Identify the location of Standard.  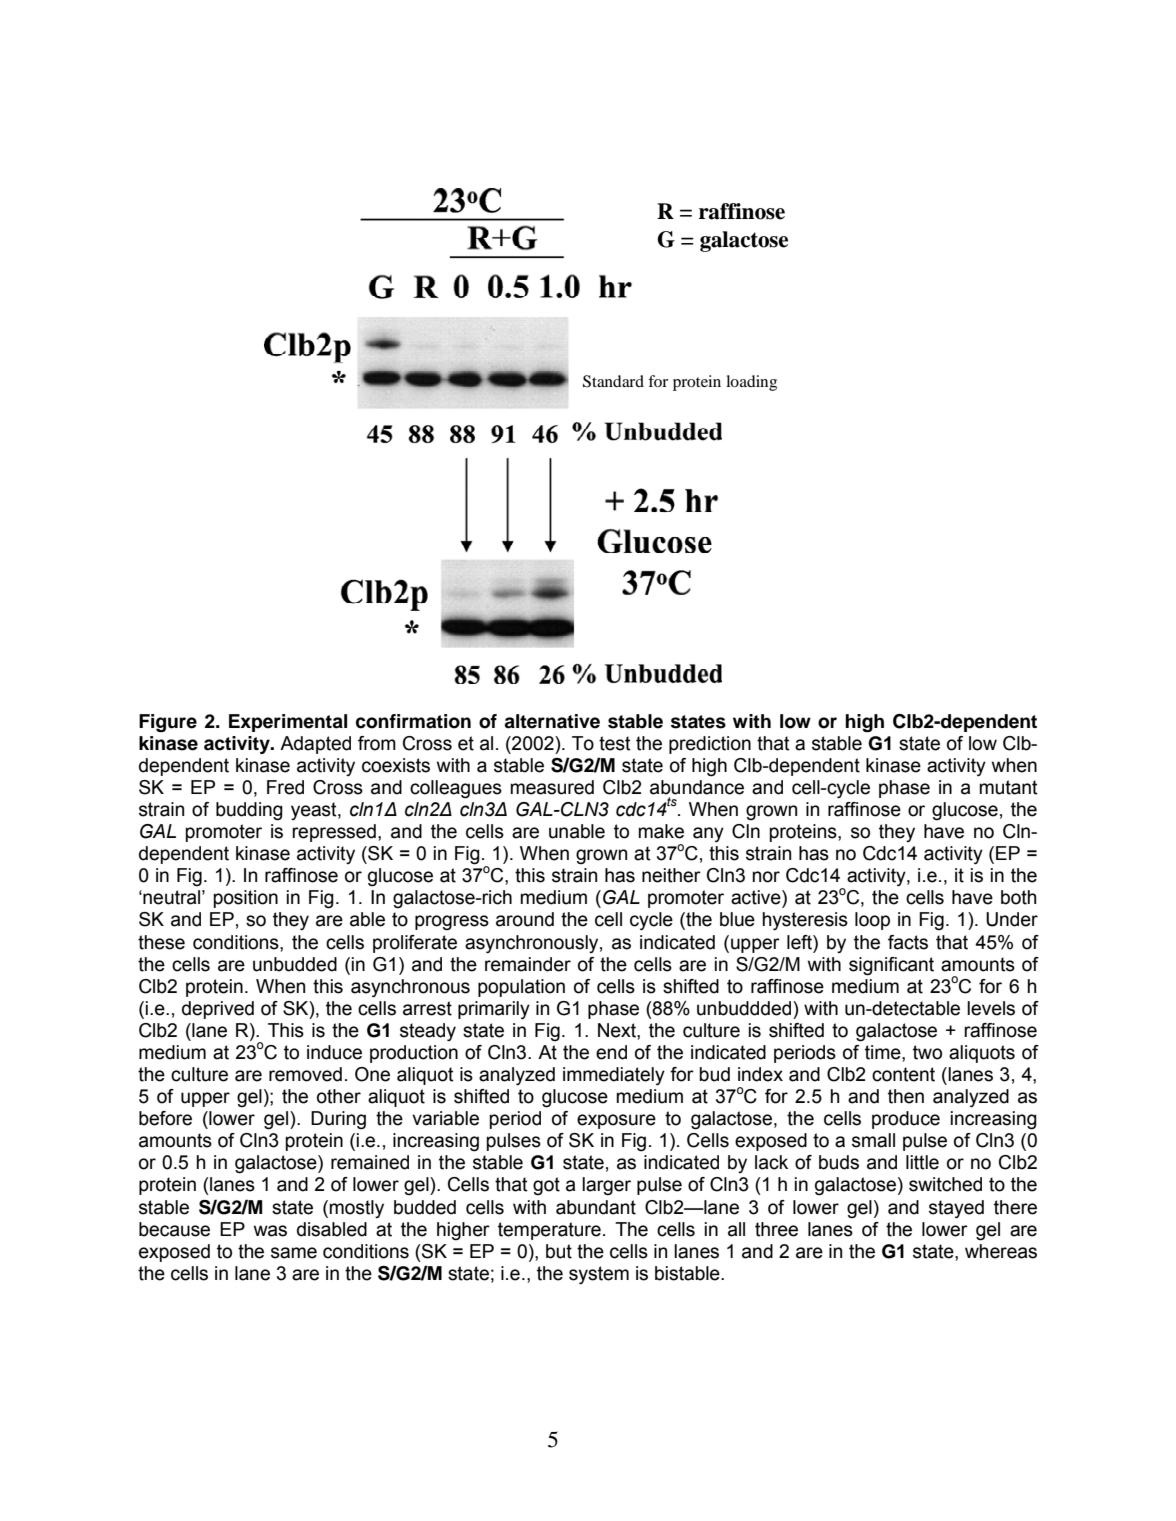
(613, 381).
